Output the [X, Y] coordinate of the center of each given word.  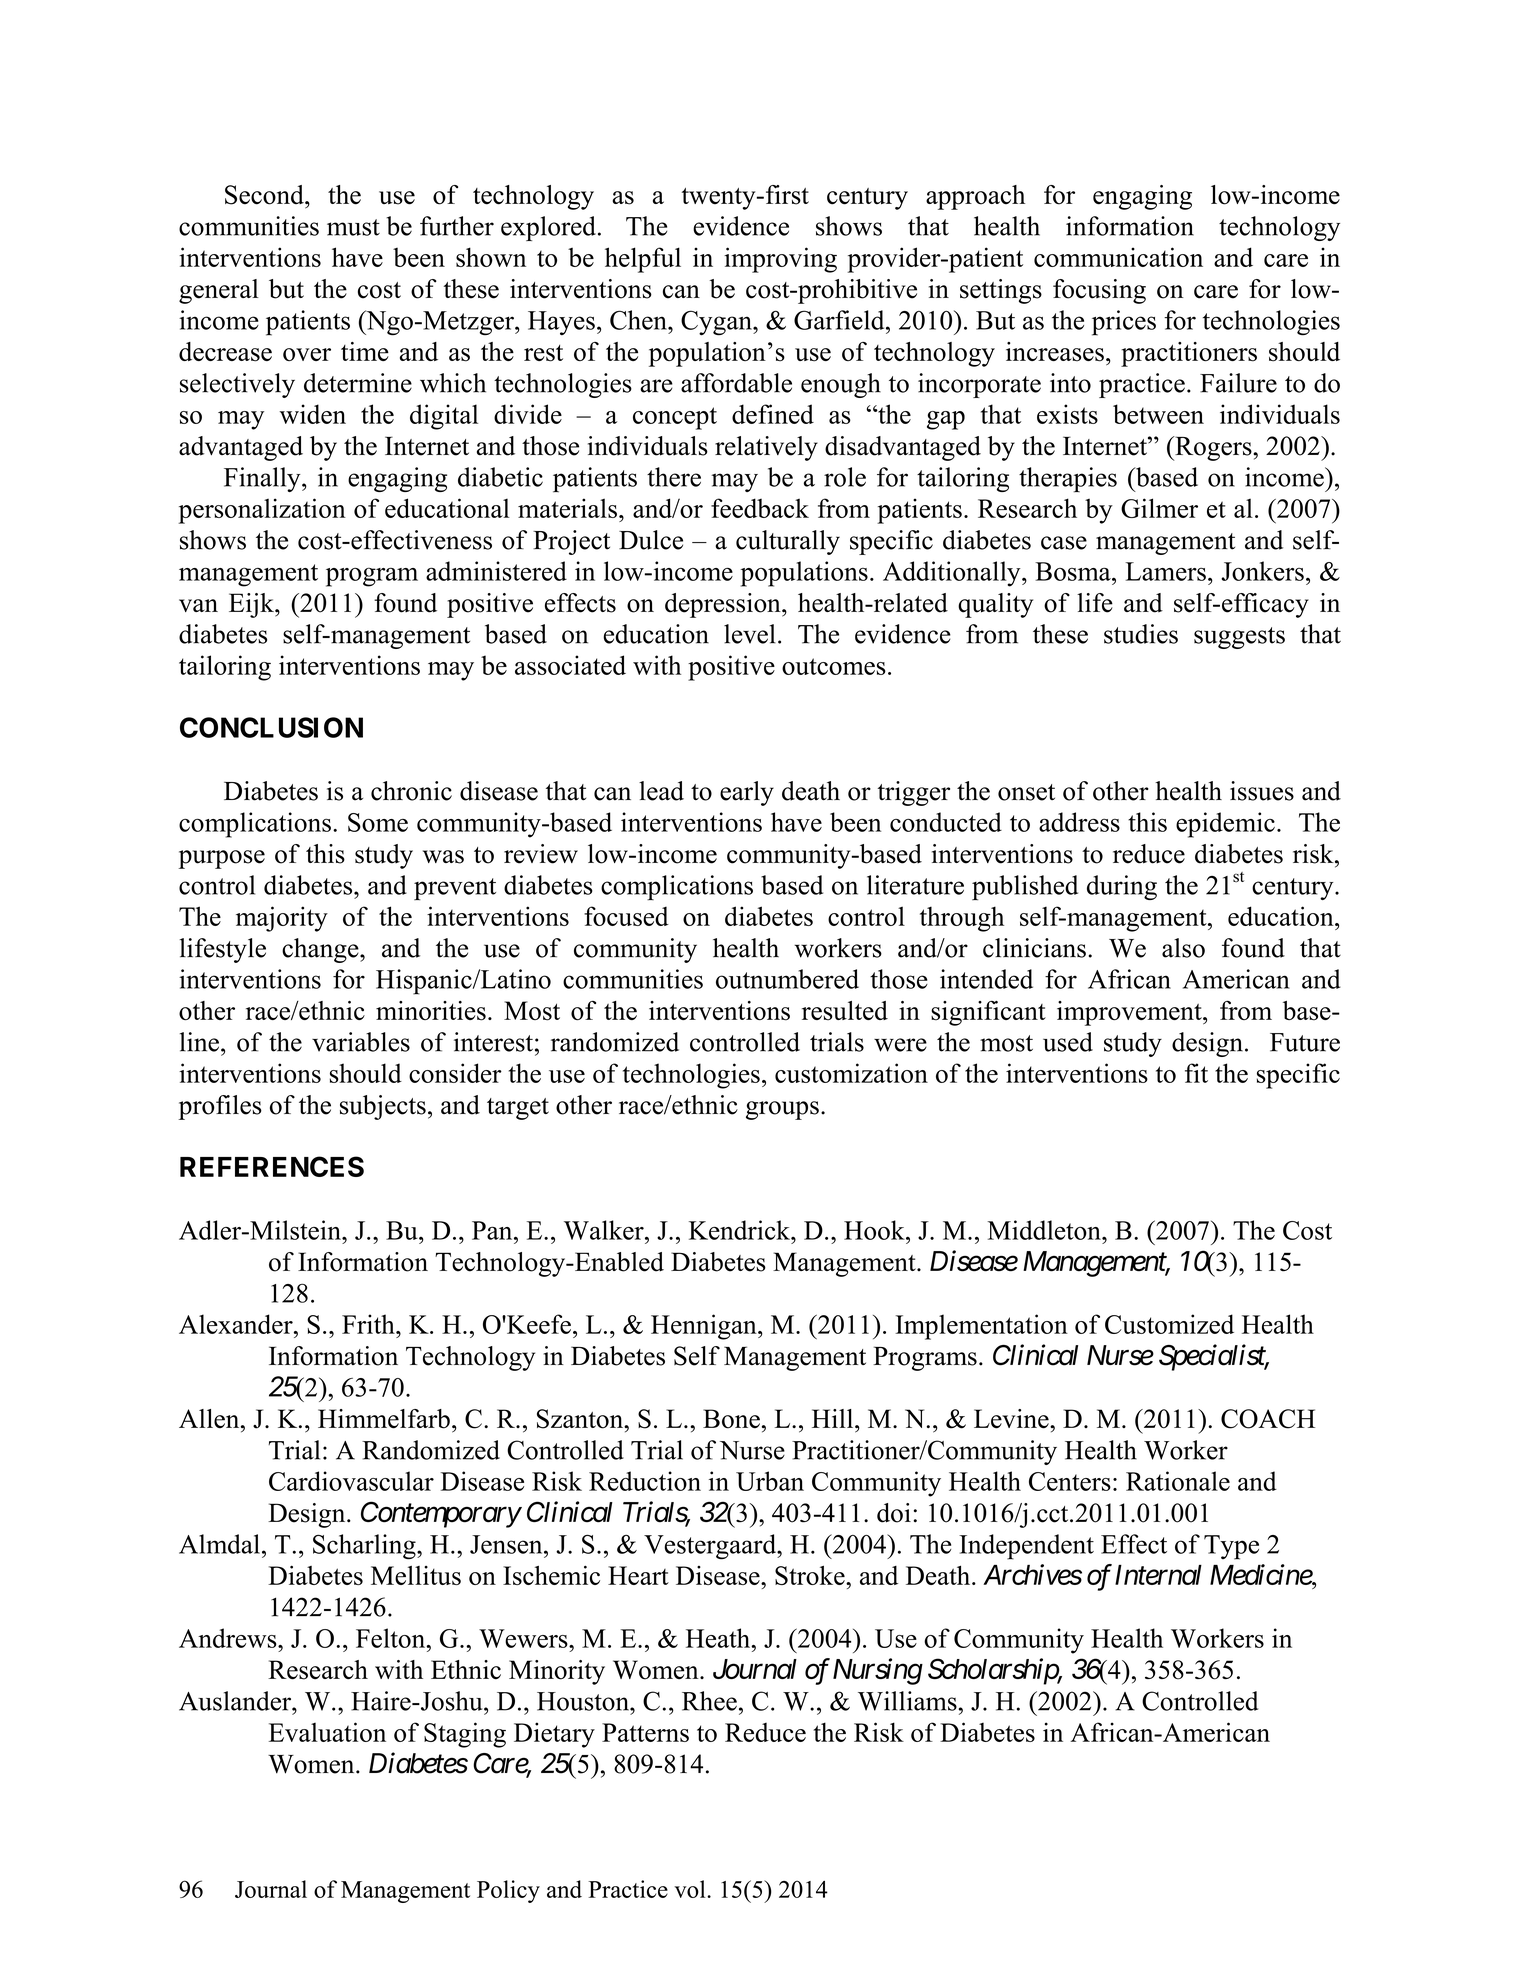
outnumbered [787, 979]
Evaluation [327, 1732]
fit [1196, 1073]
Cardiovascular [351, 1481]
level [750, 634]
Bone [731, 1419]
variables [361, 1042]
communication [1118, 257]
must [353, 227]
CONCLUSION [271, 727]
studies [1141, 634]
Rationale [1178, 1481]
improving [780, 260]
